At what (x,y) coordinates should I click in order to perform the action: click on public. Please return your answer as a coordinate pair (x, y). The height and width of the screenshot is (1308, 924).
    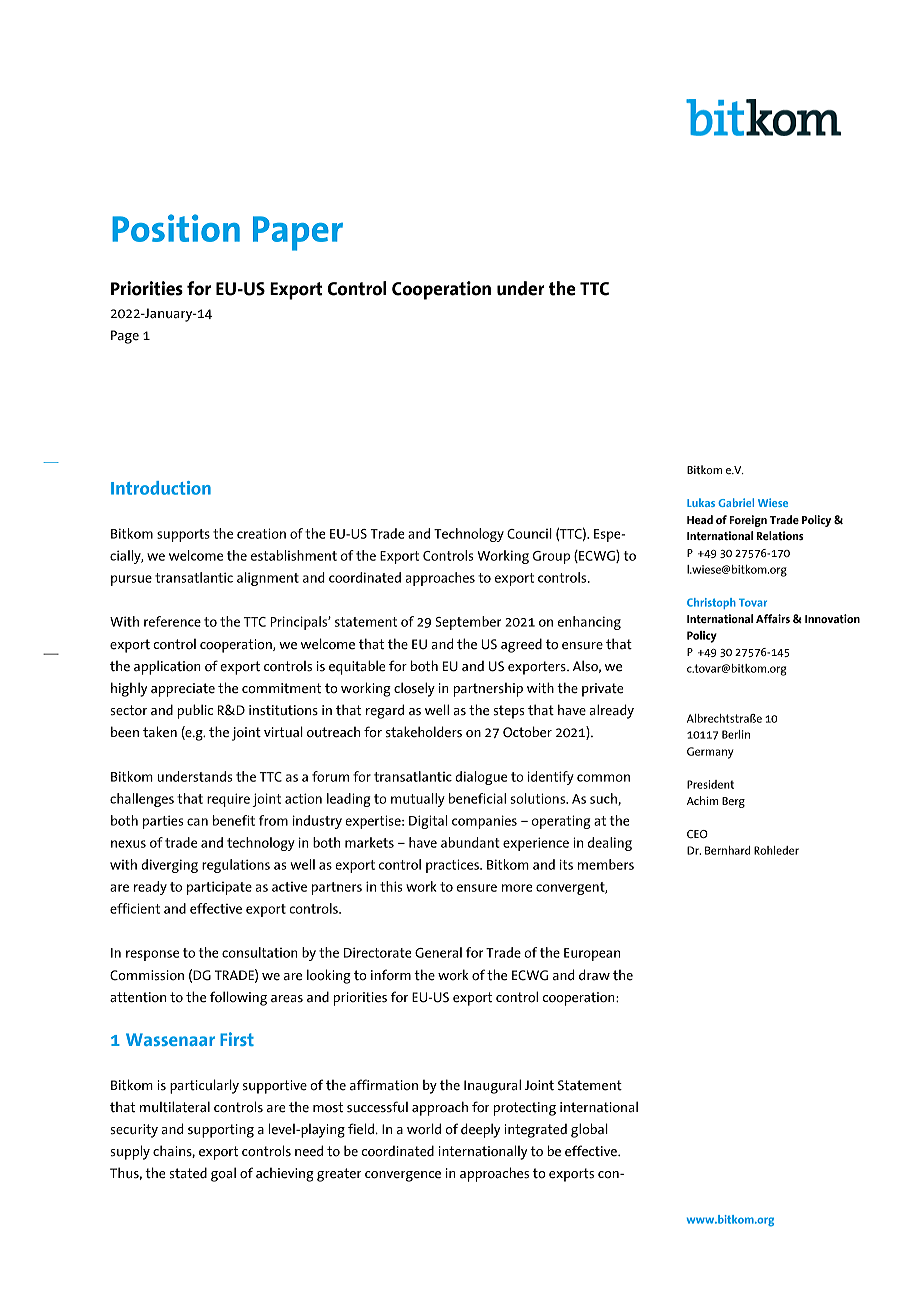
    Looking at the image, I should click on (195, 711).
